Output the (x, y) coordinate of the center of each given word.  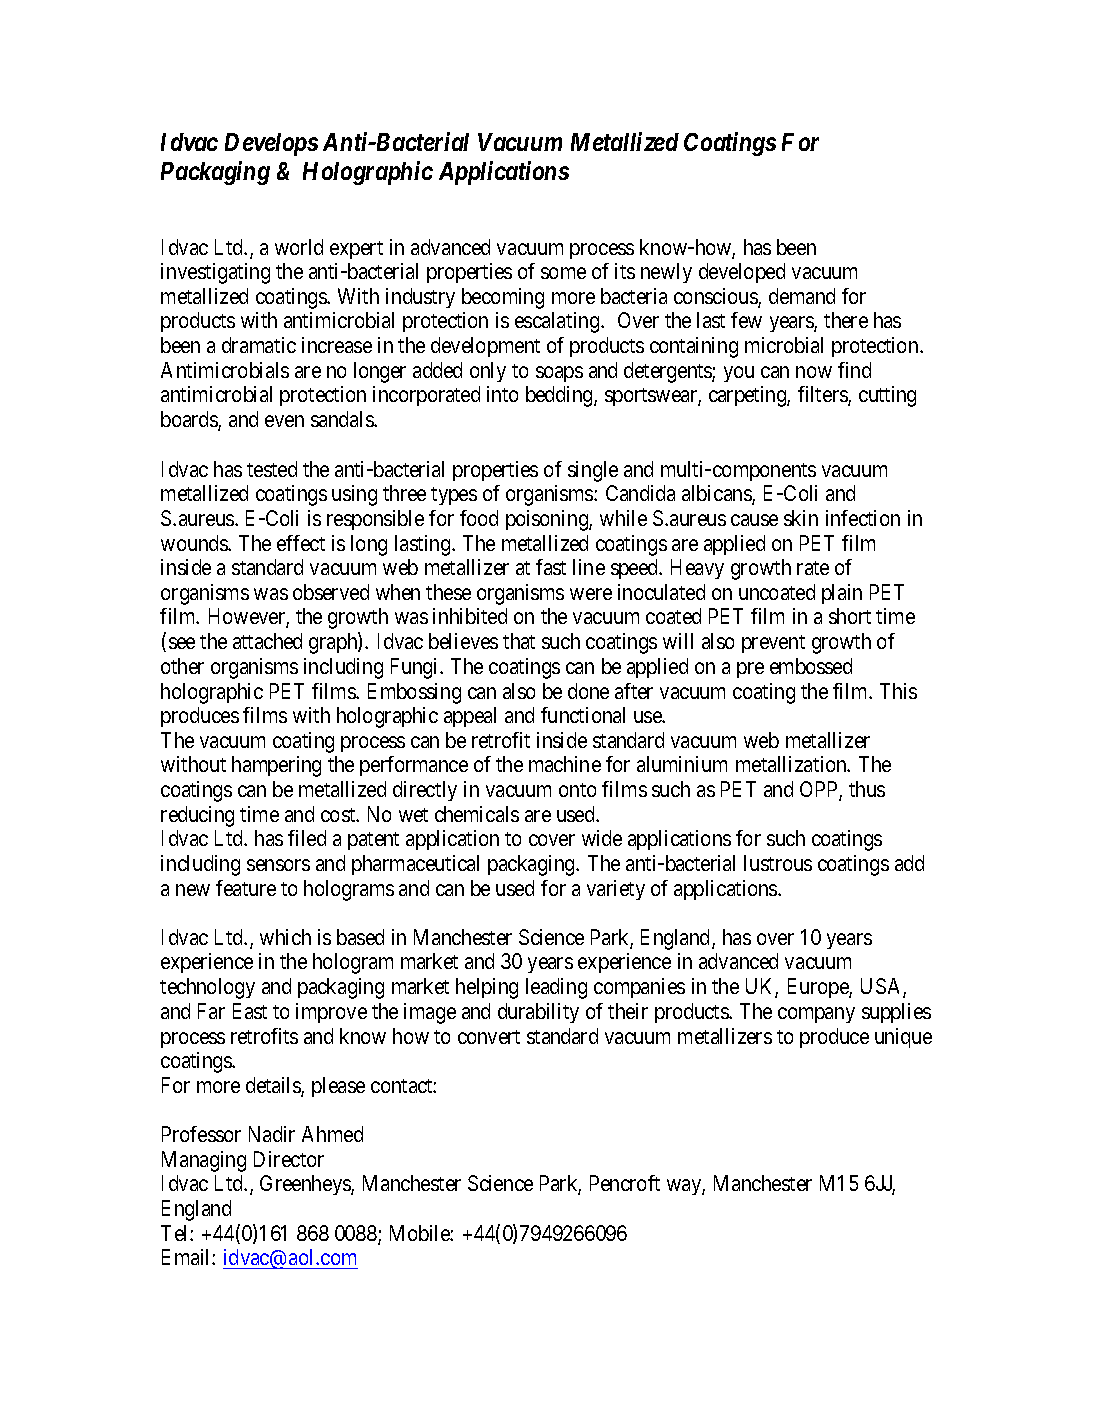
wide (602, 838)
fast (551, 567)
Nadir (272, 1134)
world (299, 247)
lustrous (778, 863)
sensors (278, 865)
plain (842, 594)
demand (802, 296)
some (563, 273)
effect (301, 543)
